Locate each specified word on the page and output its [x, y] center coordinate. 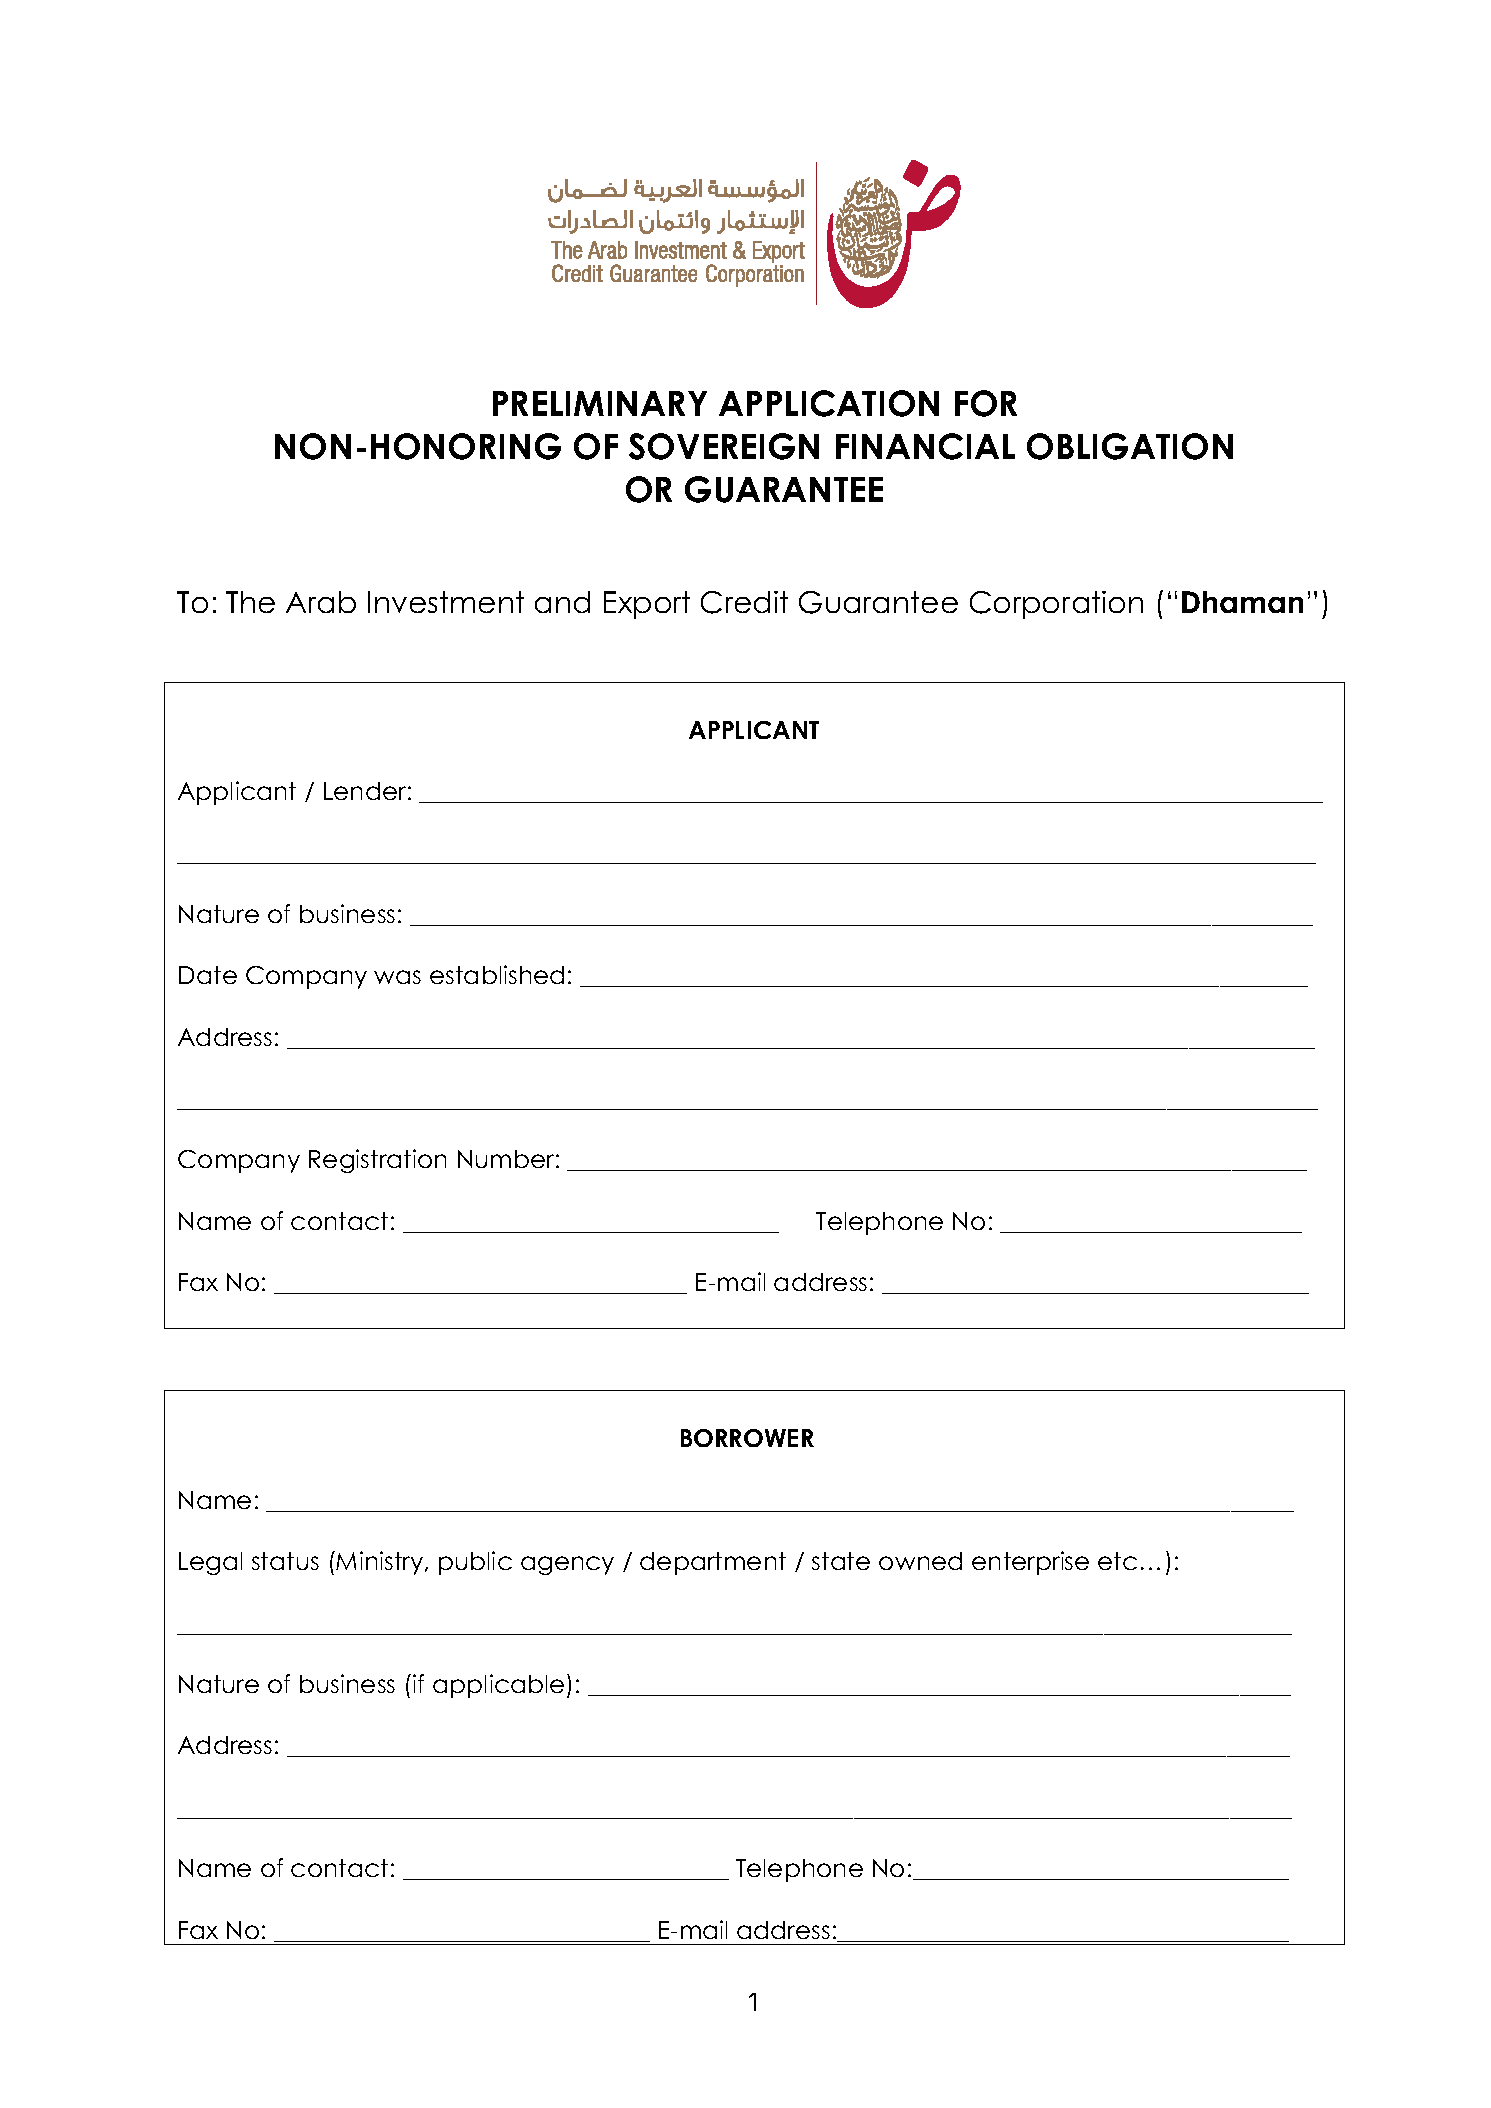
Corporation [1056, 605]
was [397, 977]
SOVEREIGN [724, 446]
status [285, 1561]
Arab [321, 602]
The [250, 602]
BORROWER [747, 1438]
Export [647, 605]
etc [1117, 1561]
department [713, 1563]
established [497, 974]
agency [567, 1565]
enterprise [1030, 1563]
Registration [377, 1161]
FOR [986, 403]
